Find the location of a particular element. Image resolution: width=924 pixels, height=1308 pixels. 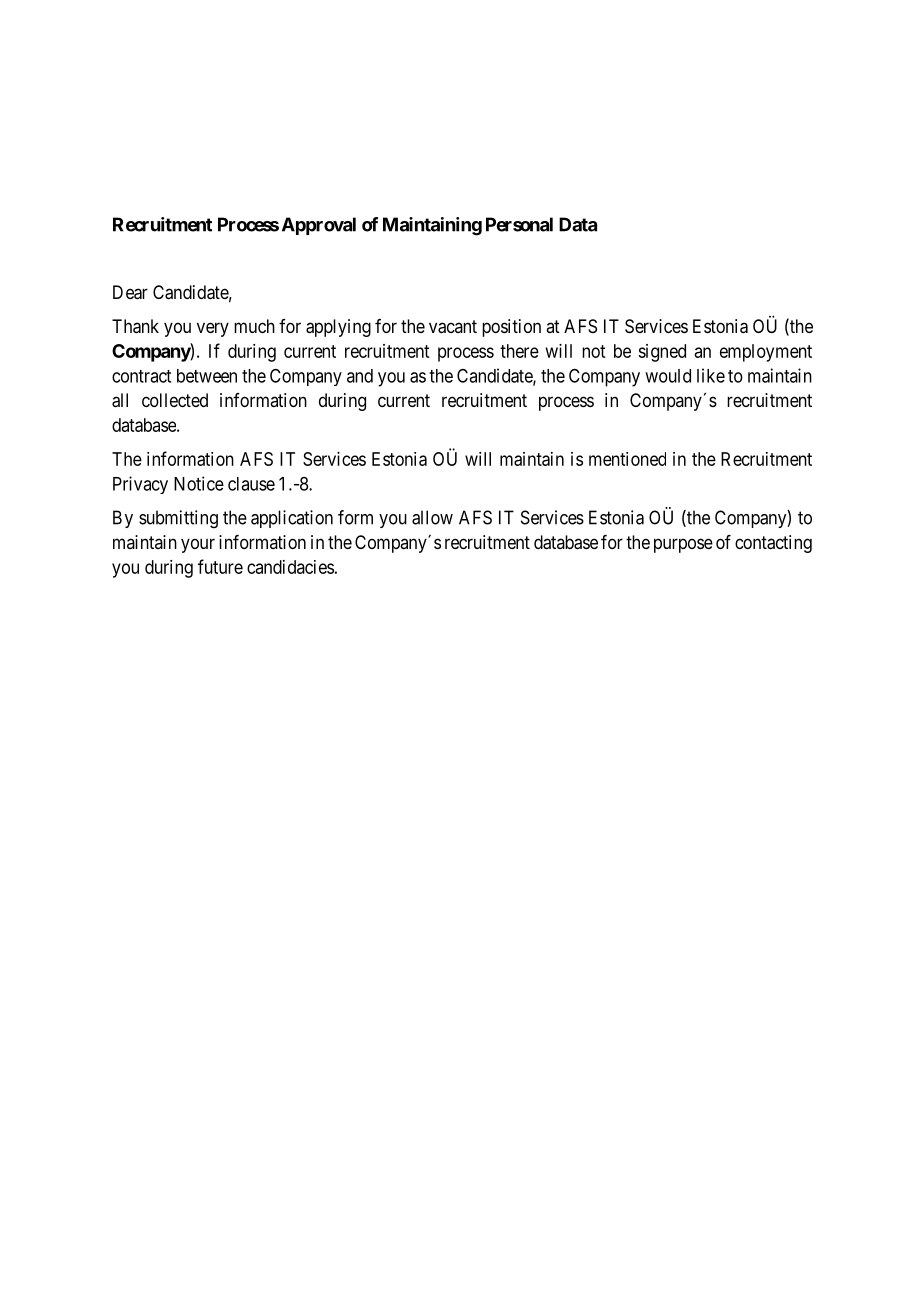

like is located at coordinates (711, 375).
